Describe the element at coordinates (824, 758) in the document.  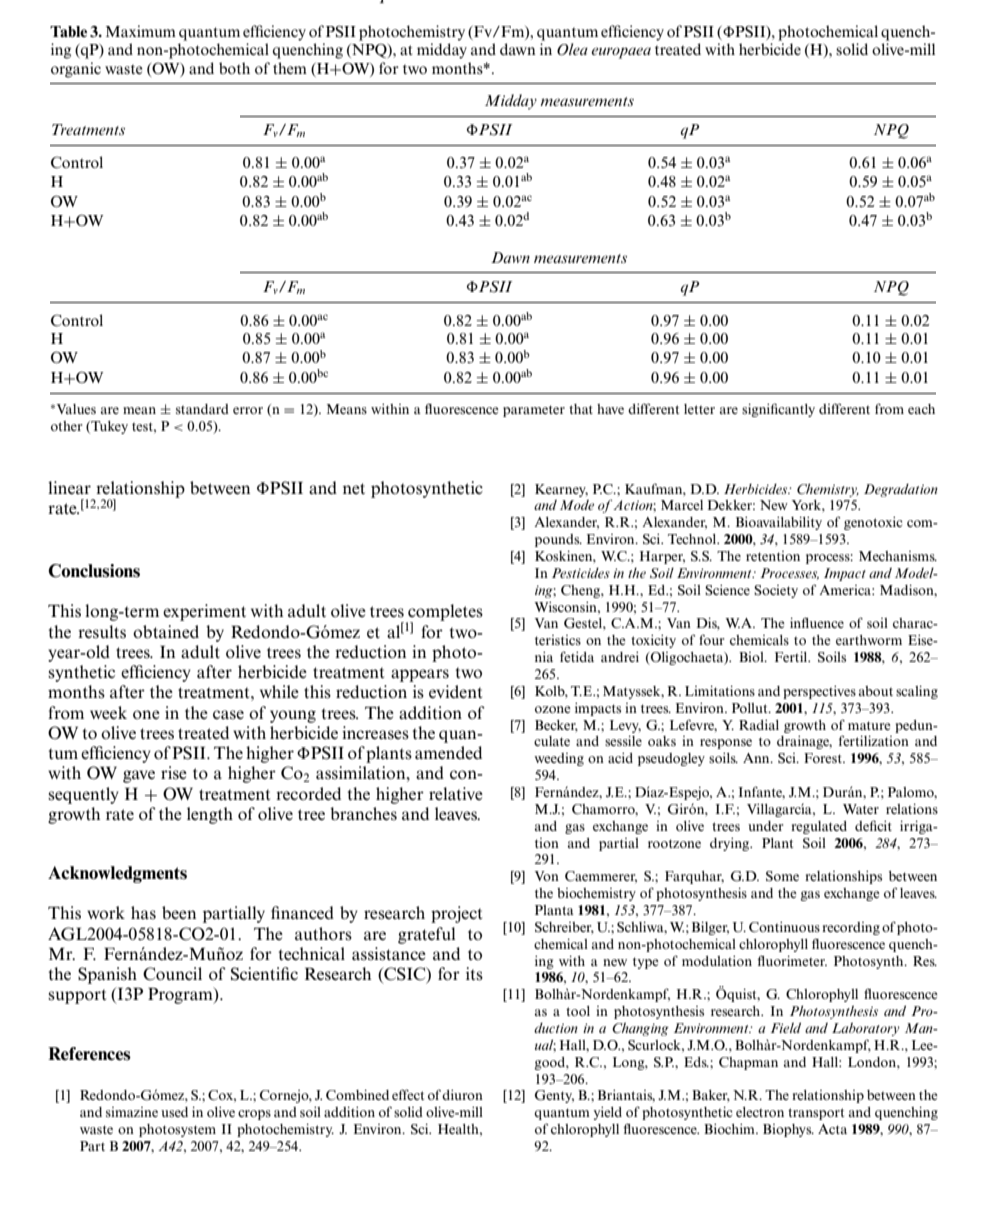
I see `Forest` at that location.
